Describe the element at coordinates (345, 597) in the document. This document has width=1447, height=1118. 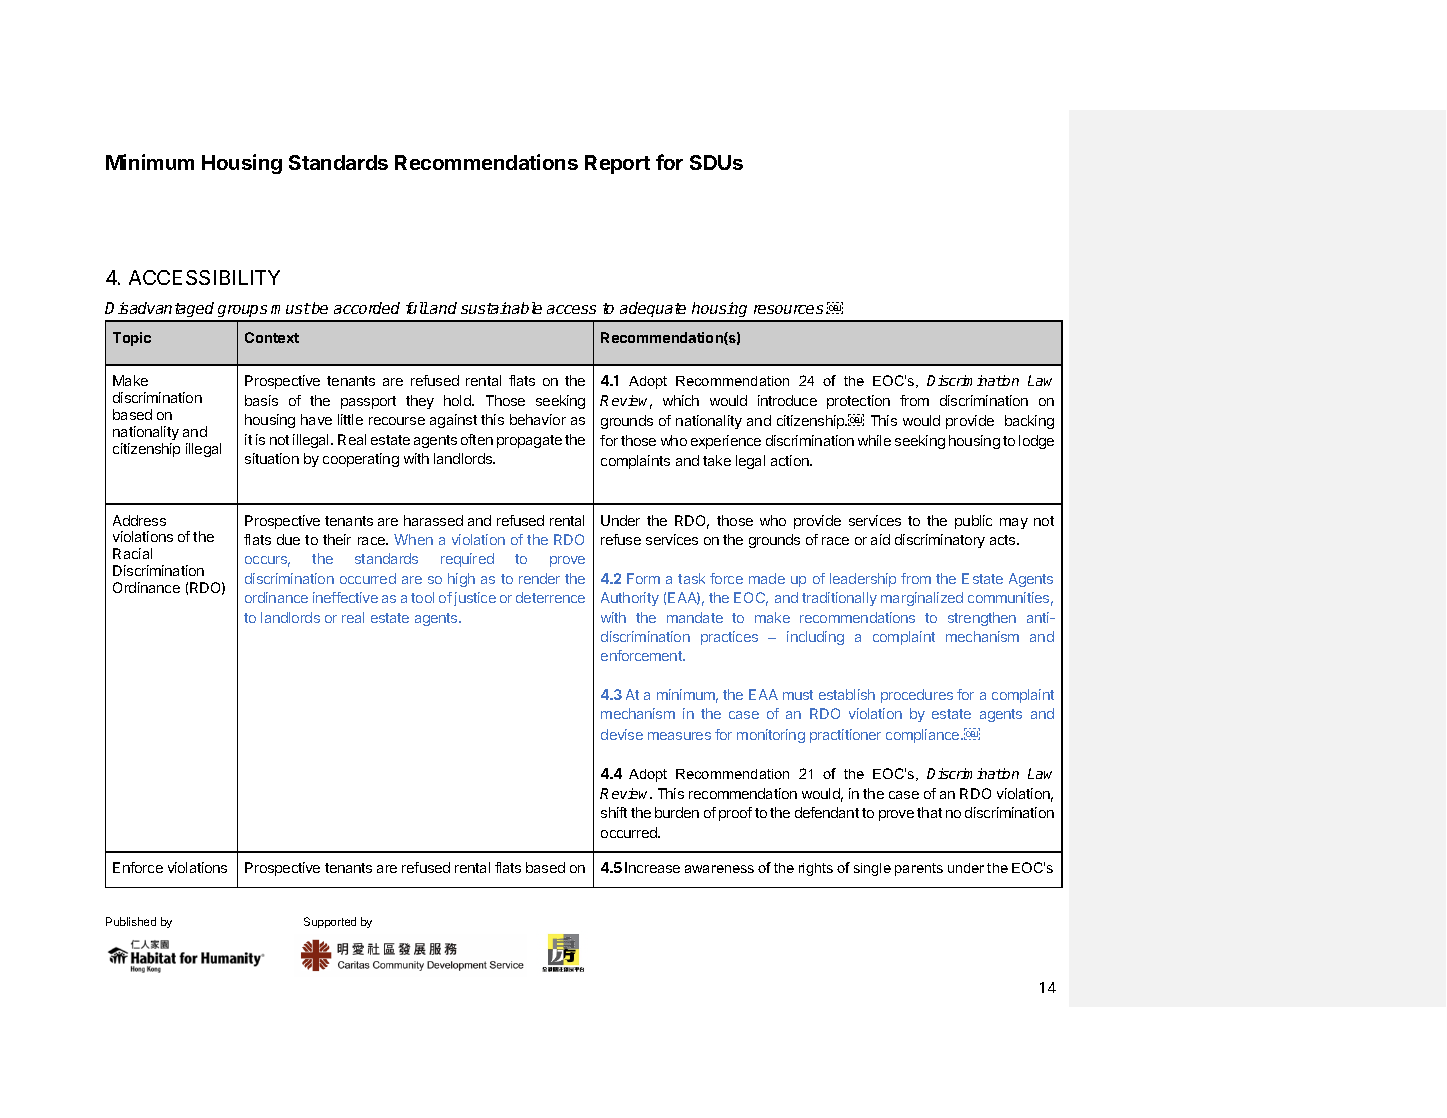
I see `ineffective` at that location.
